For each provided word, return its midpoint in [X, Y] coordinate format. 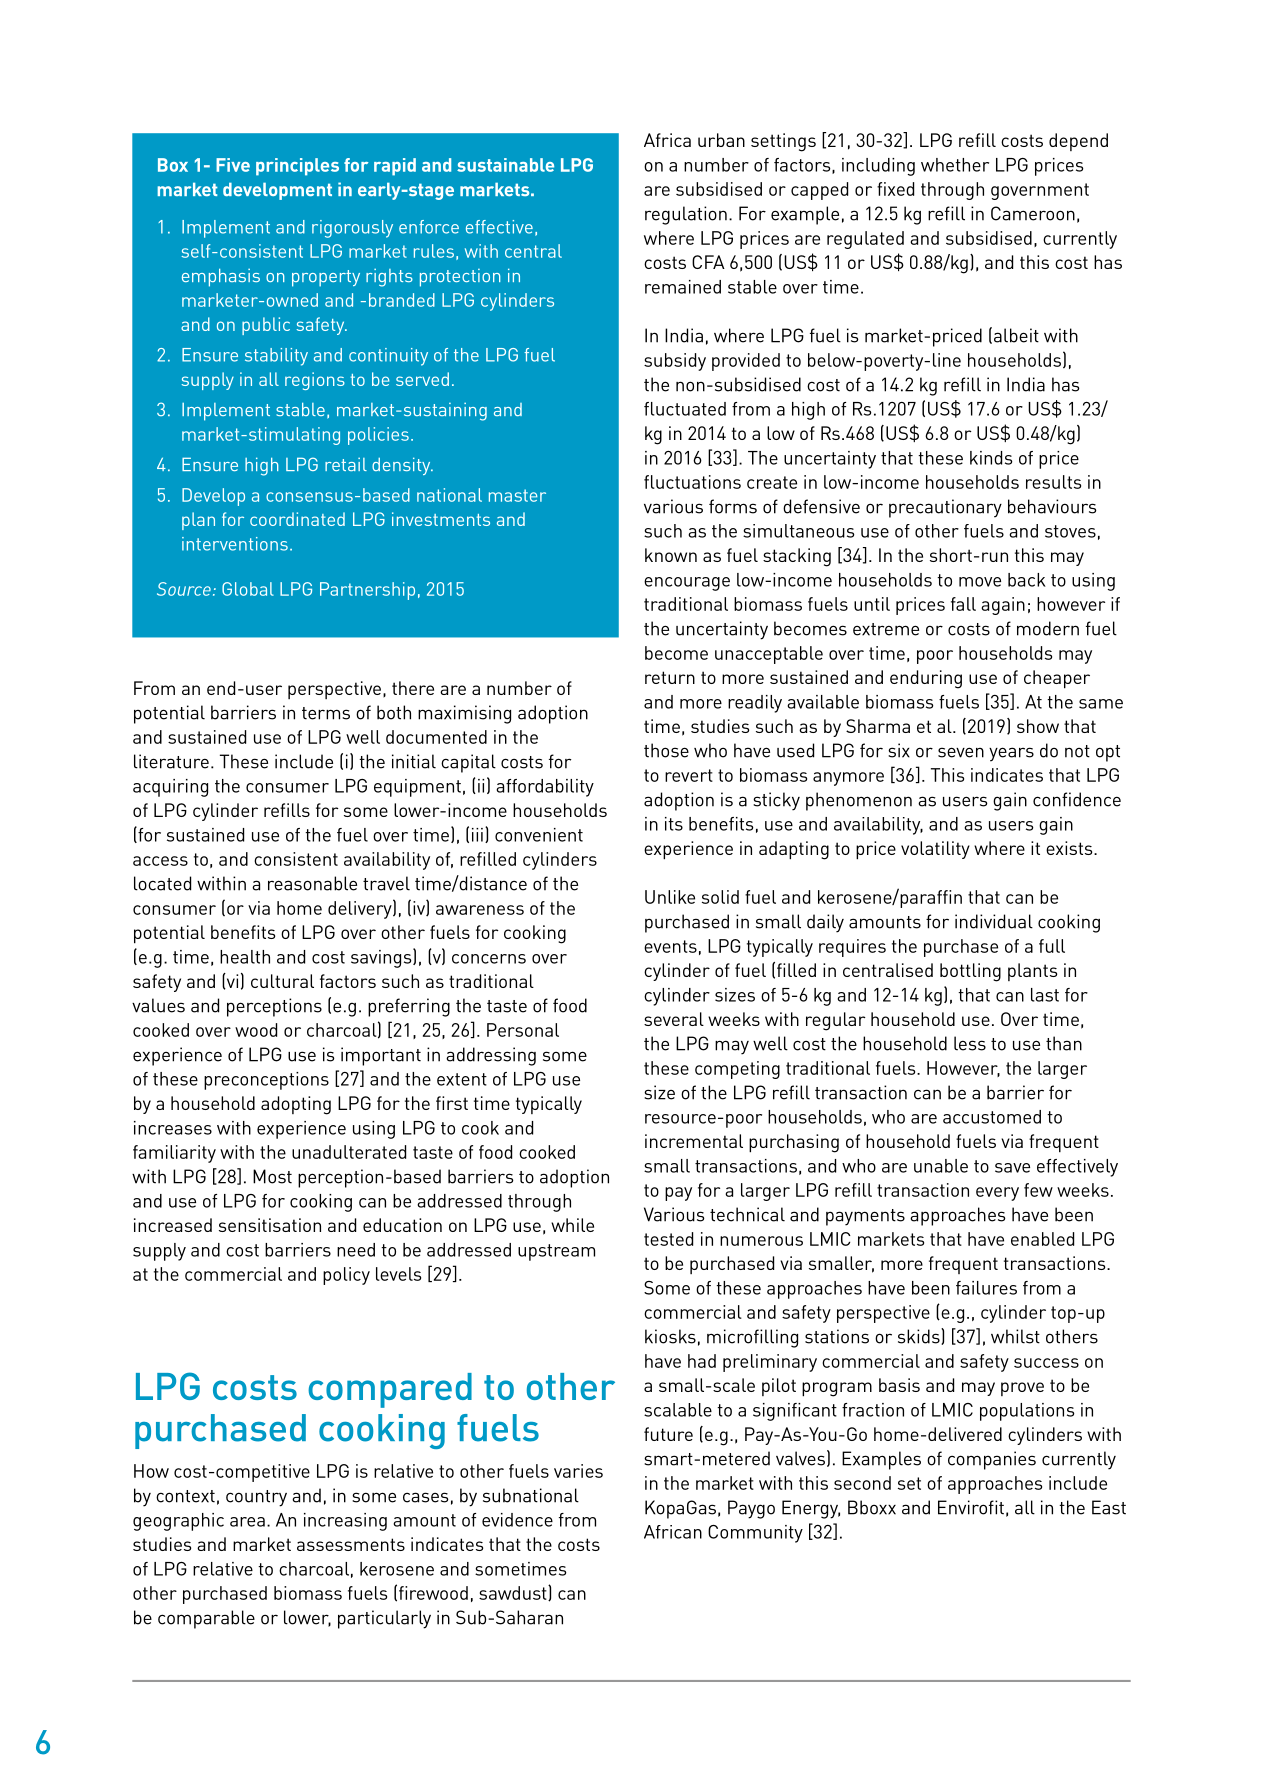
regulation [686, 215]
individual [994, 921]
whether [955, 165]
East [1109, 1507]
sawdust [514, 1593]
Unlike [670, 897]
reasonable [312, 883]
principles [297, 167]
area [247, 1522]
